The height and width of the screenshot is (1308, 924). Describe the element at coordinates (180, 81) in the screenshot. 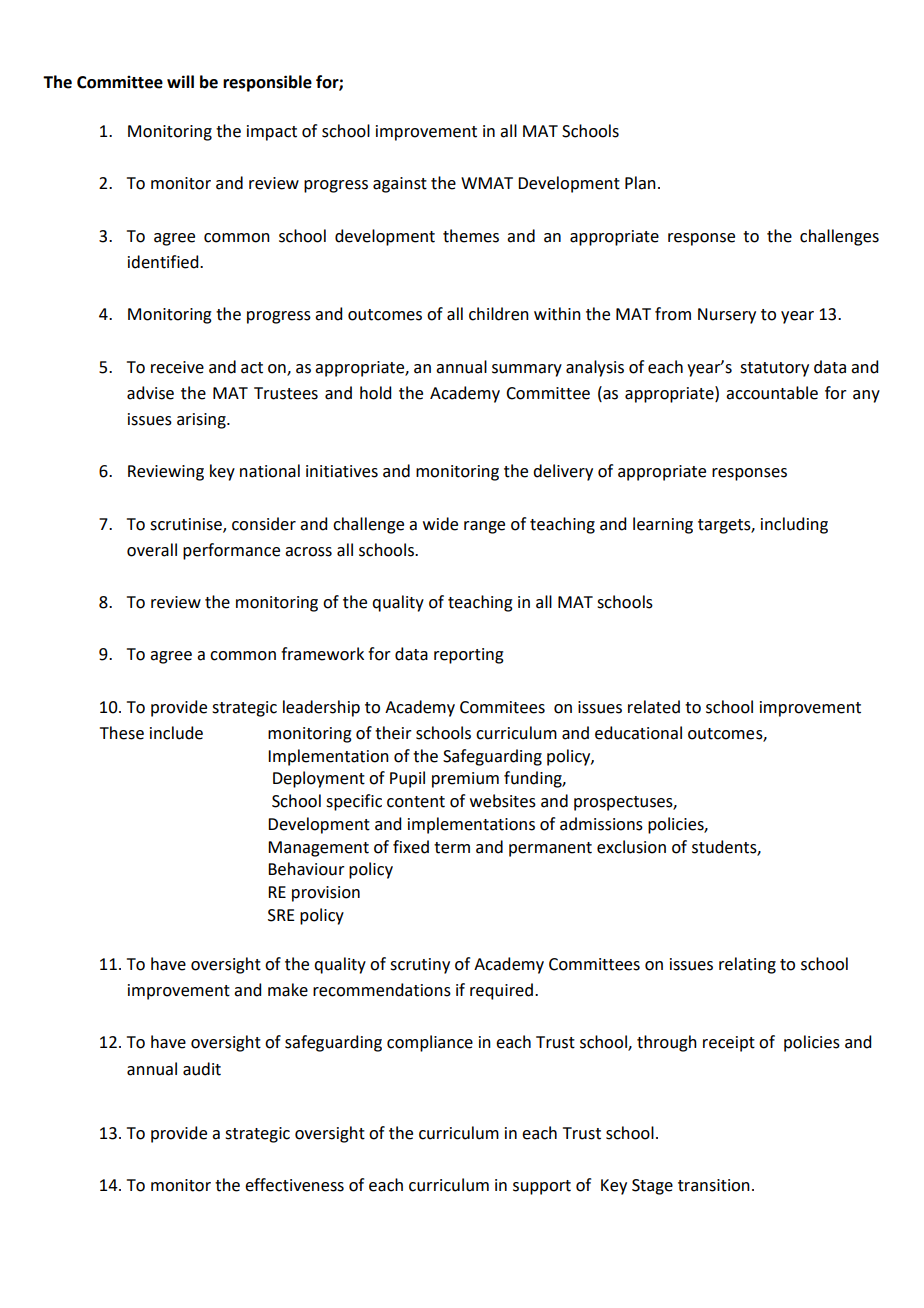

I see `will` at that location.
